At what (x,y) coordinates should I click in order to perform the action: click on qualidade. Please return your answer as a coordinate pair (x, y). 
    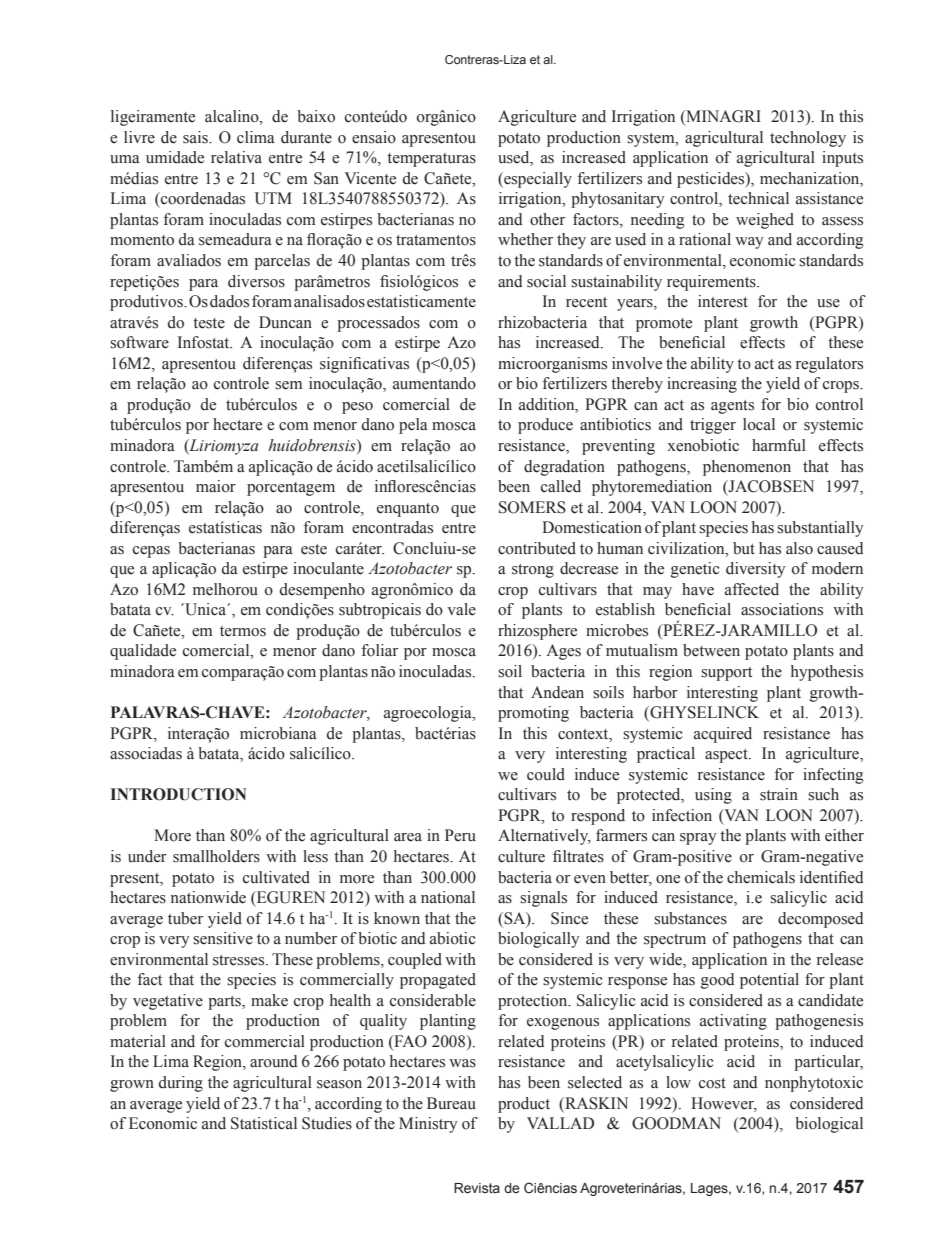
    Looking at the image, I should click on (143, 652).
